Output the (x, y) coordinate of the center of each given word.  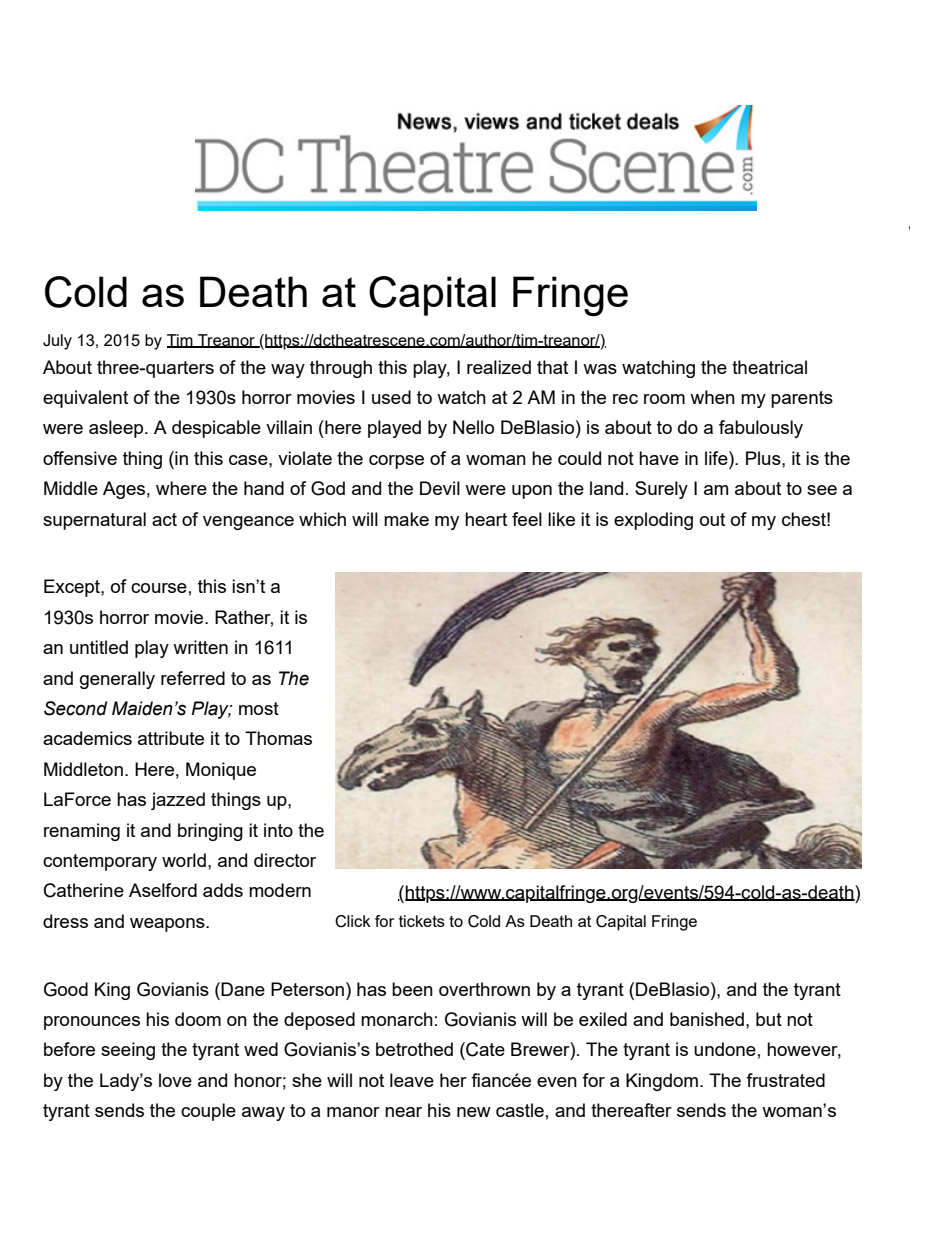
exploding (653, 521)
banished (707, 1019)
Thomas (278, 738)
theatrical (769, 367)
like (561, 519)
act (164, 519)
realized (499, 367)
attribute (171, 738)
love (175, 1080)
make (406, 519)
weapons (168, 925)
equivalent (85, 399)
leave (412, 1080)
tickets (422, 921)
